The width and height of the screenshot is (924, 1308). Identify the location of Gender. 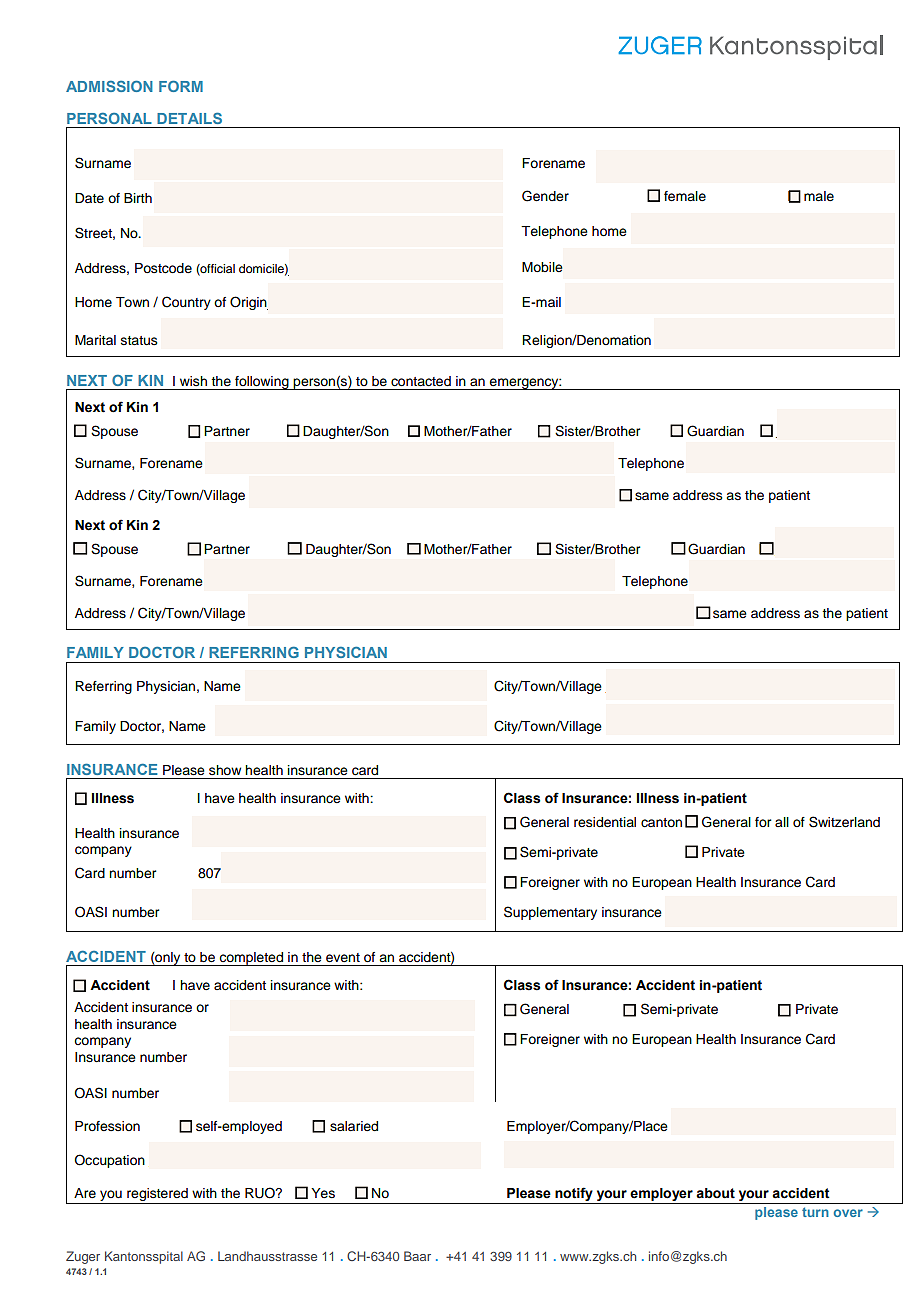
(545, 196).
